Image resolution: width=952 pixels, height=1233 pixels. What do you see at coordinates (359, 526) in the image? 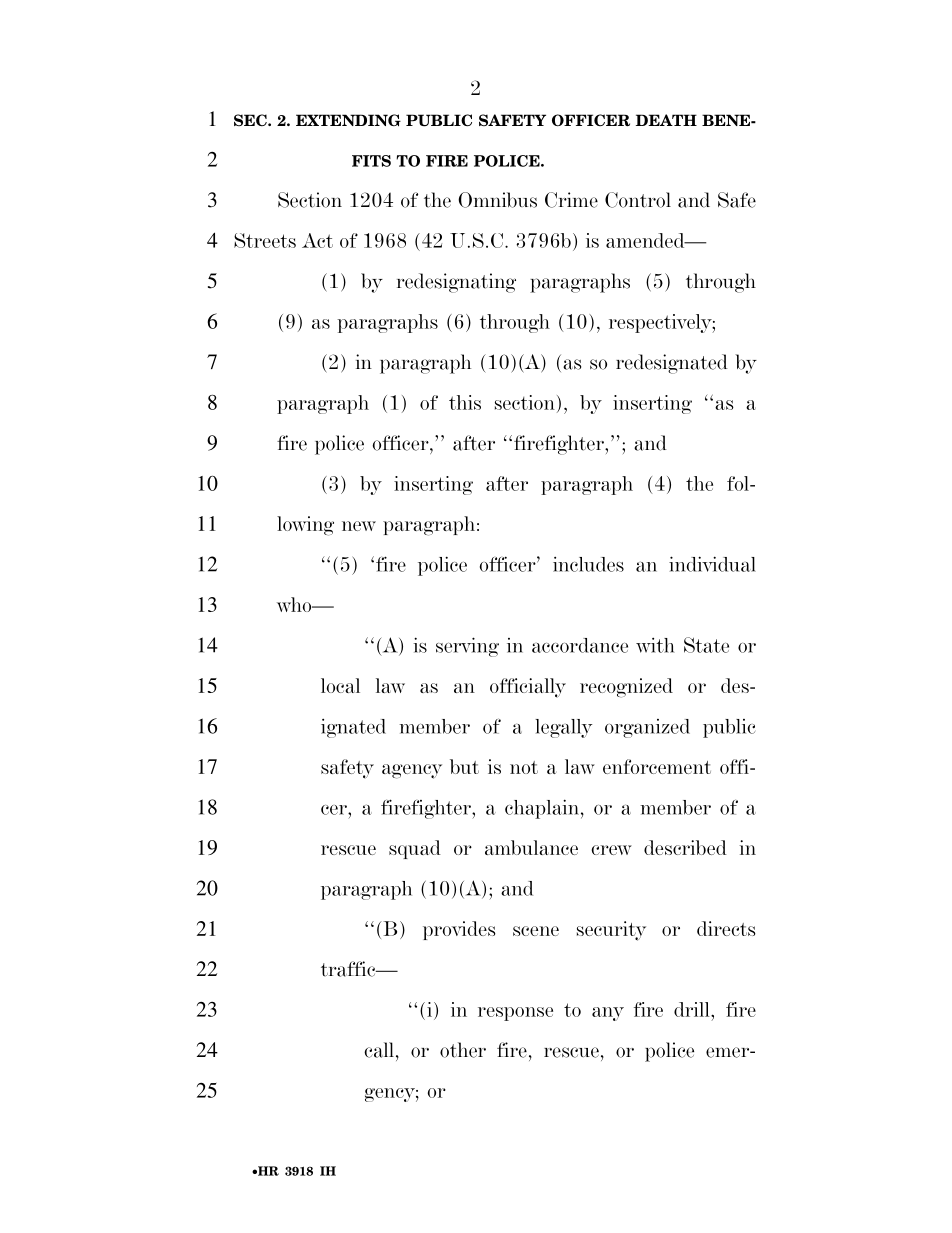
I see `new` at bounding box center [359, 526].
